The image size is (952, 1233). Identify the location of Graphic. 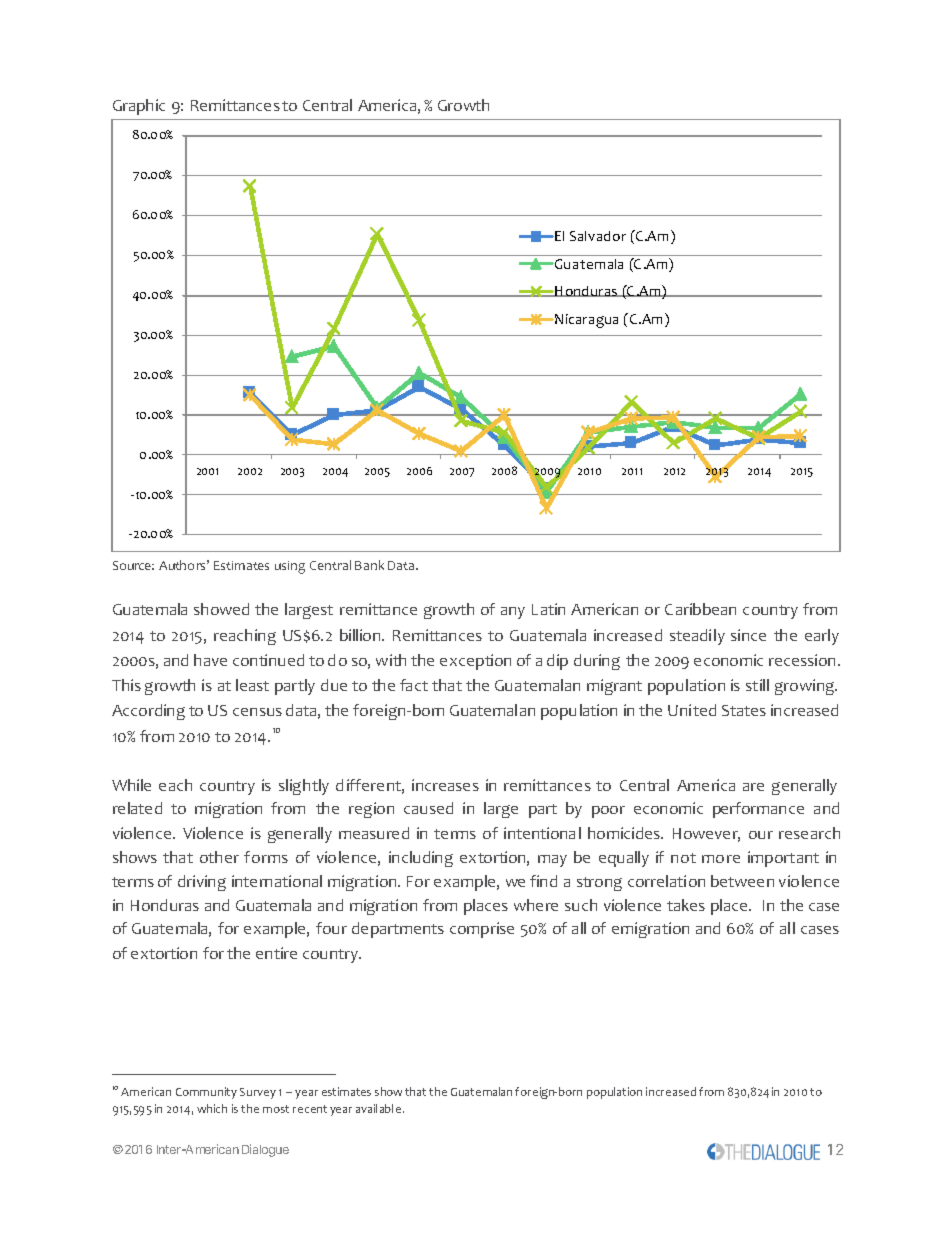
(139, 107).
